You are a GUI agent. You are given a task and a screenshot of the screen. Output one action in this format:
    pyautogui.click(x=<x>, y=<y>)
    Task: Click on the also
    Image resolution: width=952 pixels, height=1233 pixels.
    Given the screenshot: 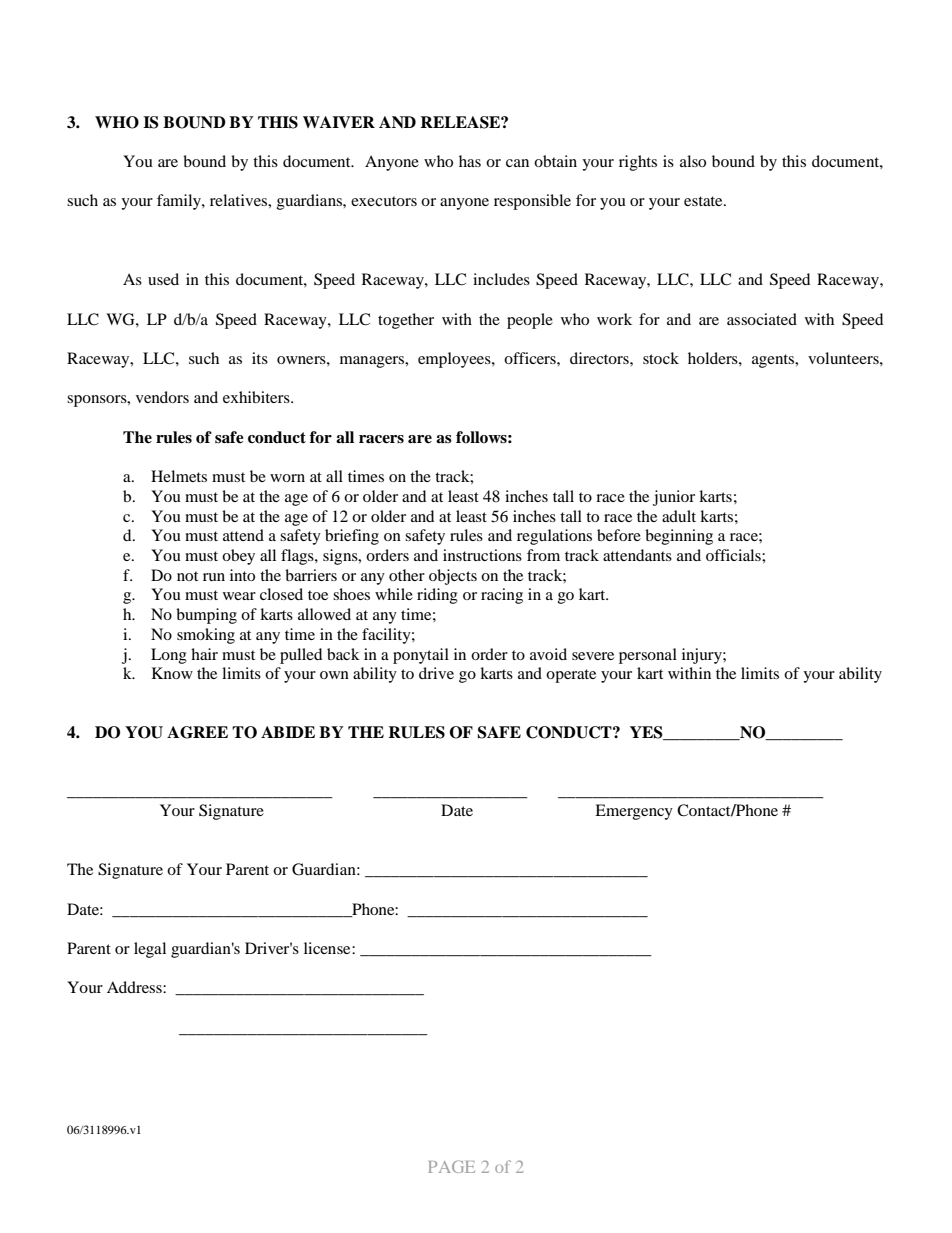 What is the action you would take?
    pyautogui.click(x=693, y=161)
